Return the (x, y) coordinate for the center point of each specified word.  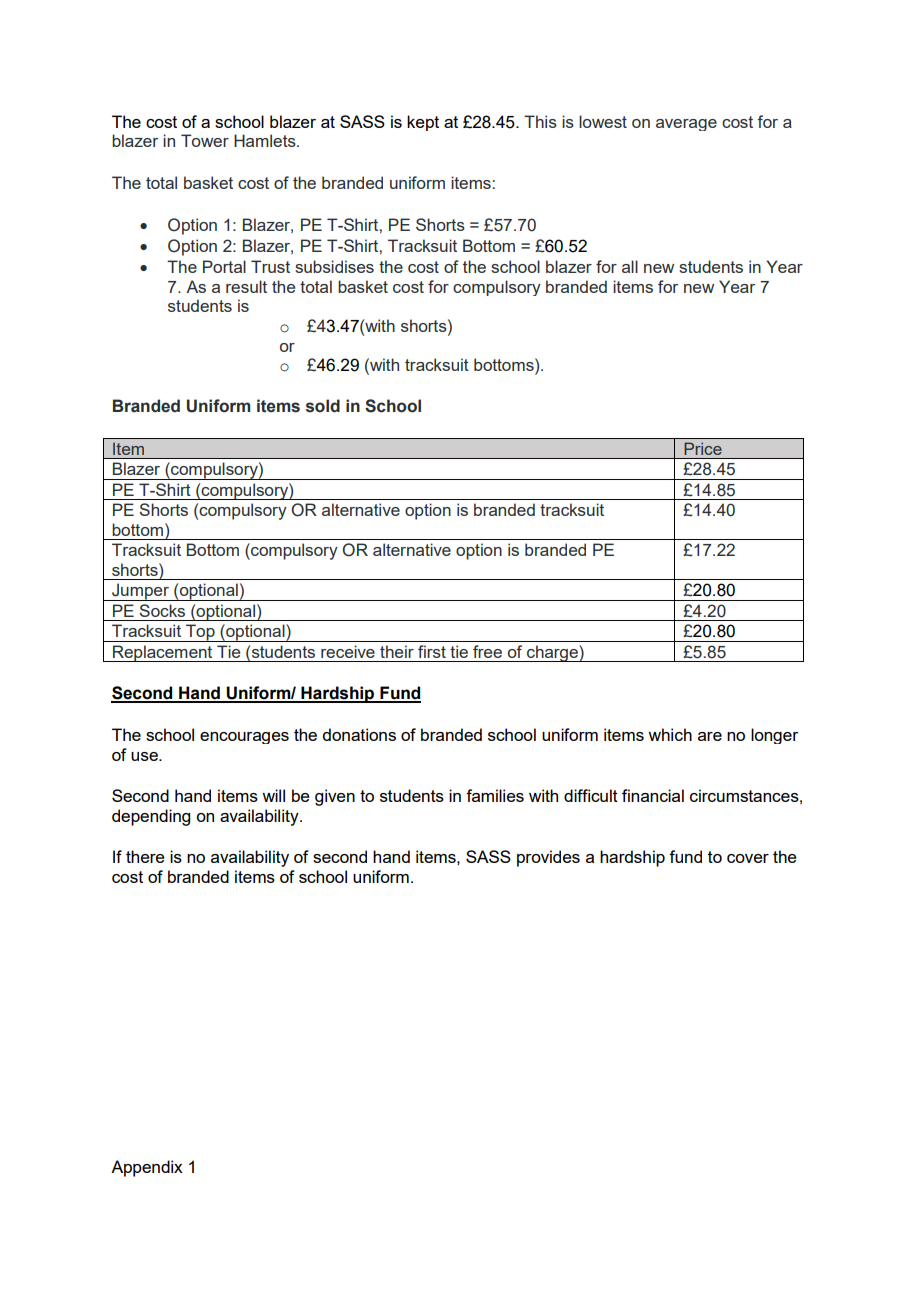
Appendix (147, 1168)
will (273, 795)
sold (323, 406)
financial (653, 795)
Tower (205, 140)
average (686, 125)
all (630, 266)
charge (552, 653)
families (495, 795)
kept (423, 123)
